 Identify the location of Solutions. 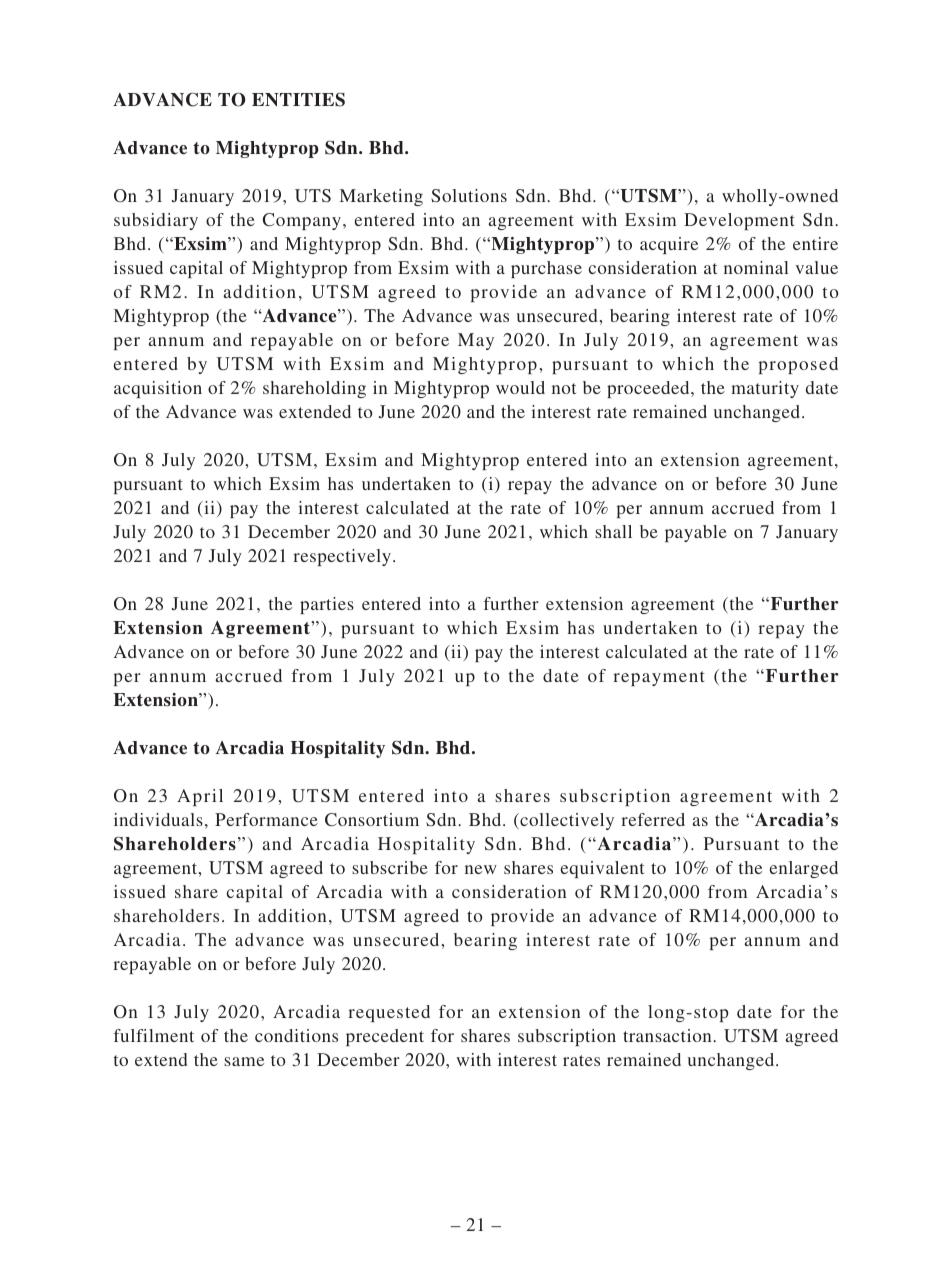
(469, 195).
